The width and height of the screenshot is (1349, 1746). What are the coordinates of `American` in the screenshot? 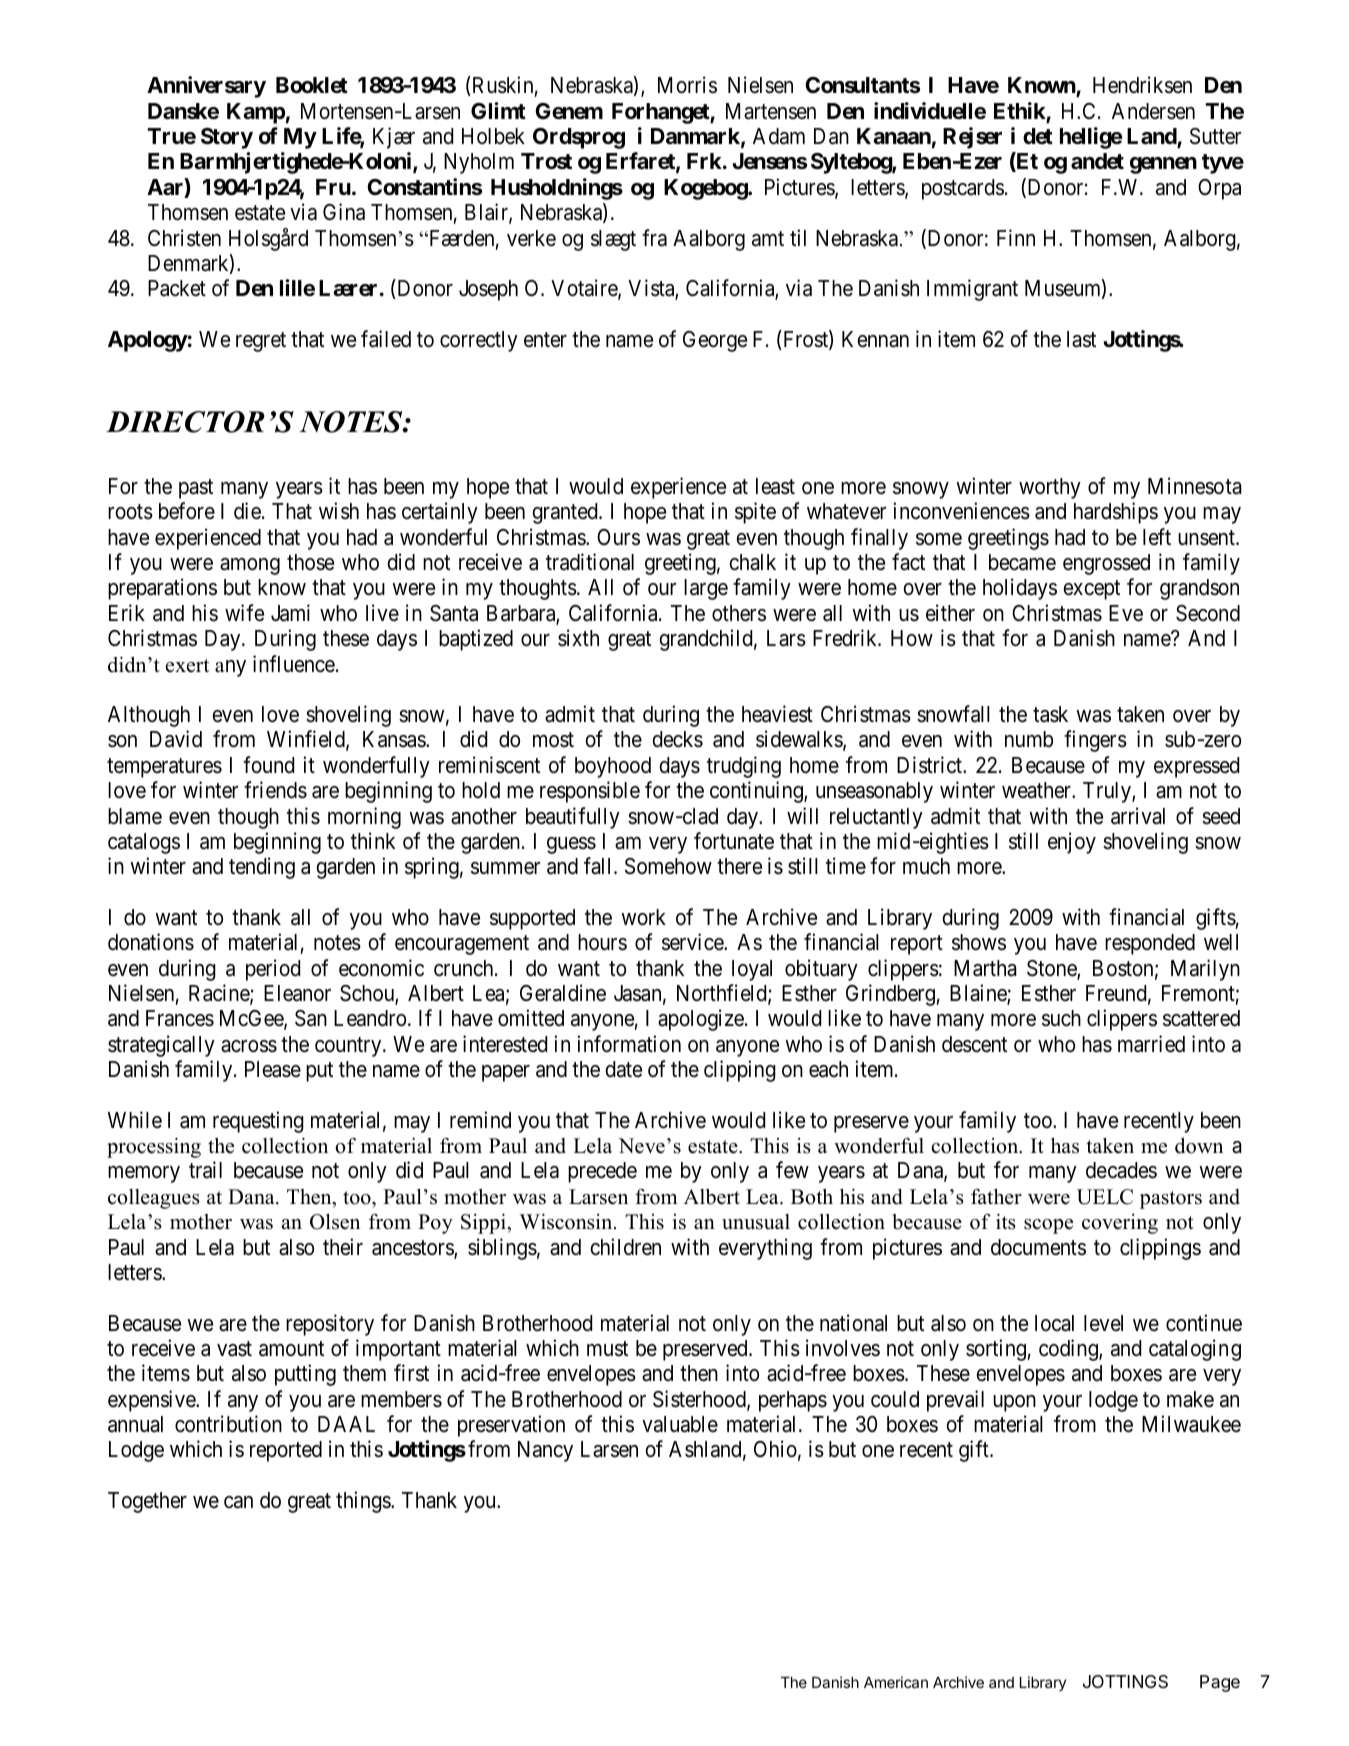 It's located at (896, 1682).
